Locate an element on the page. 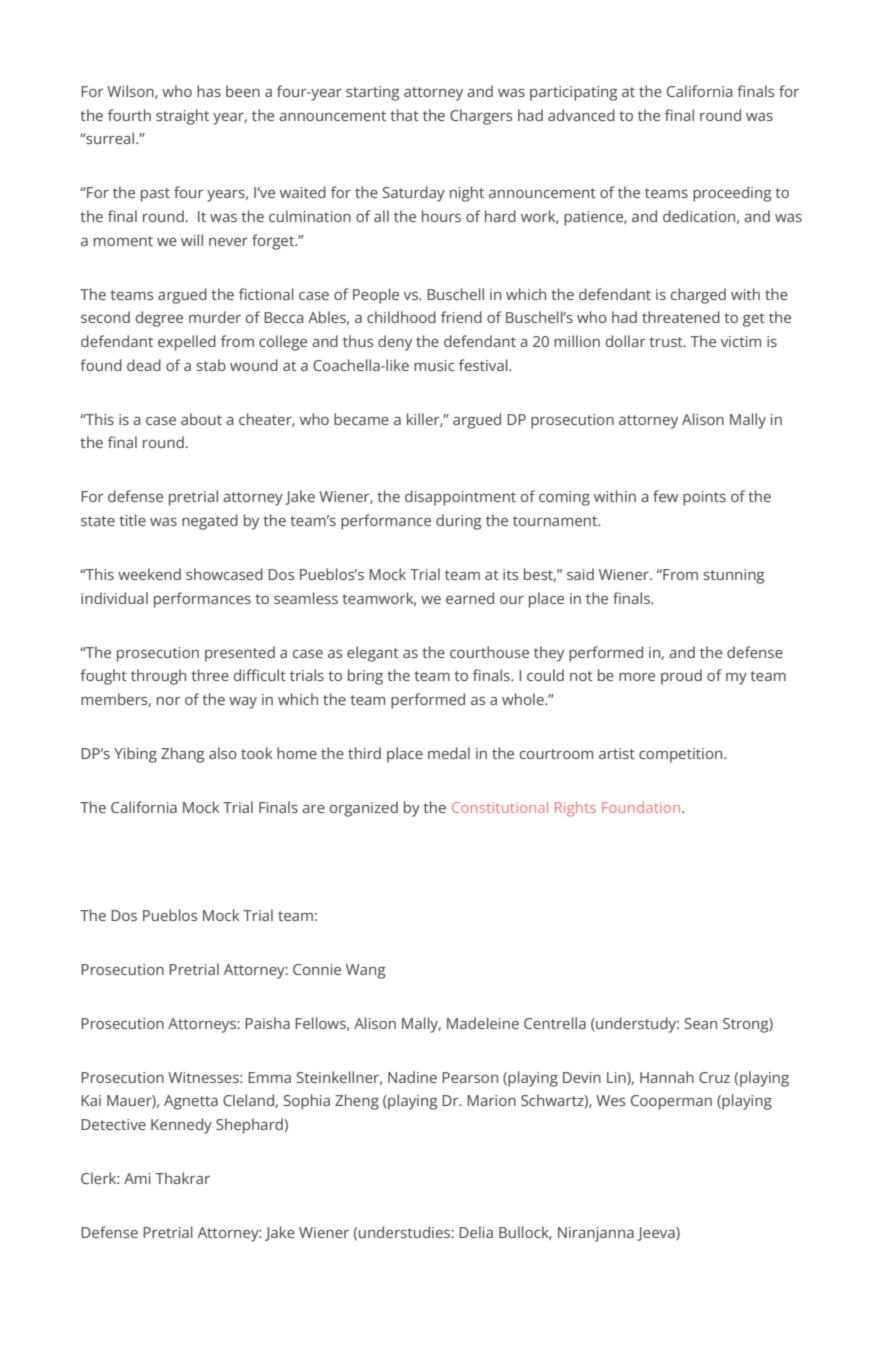  advanced is located at coordinates (581, 115).
